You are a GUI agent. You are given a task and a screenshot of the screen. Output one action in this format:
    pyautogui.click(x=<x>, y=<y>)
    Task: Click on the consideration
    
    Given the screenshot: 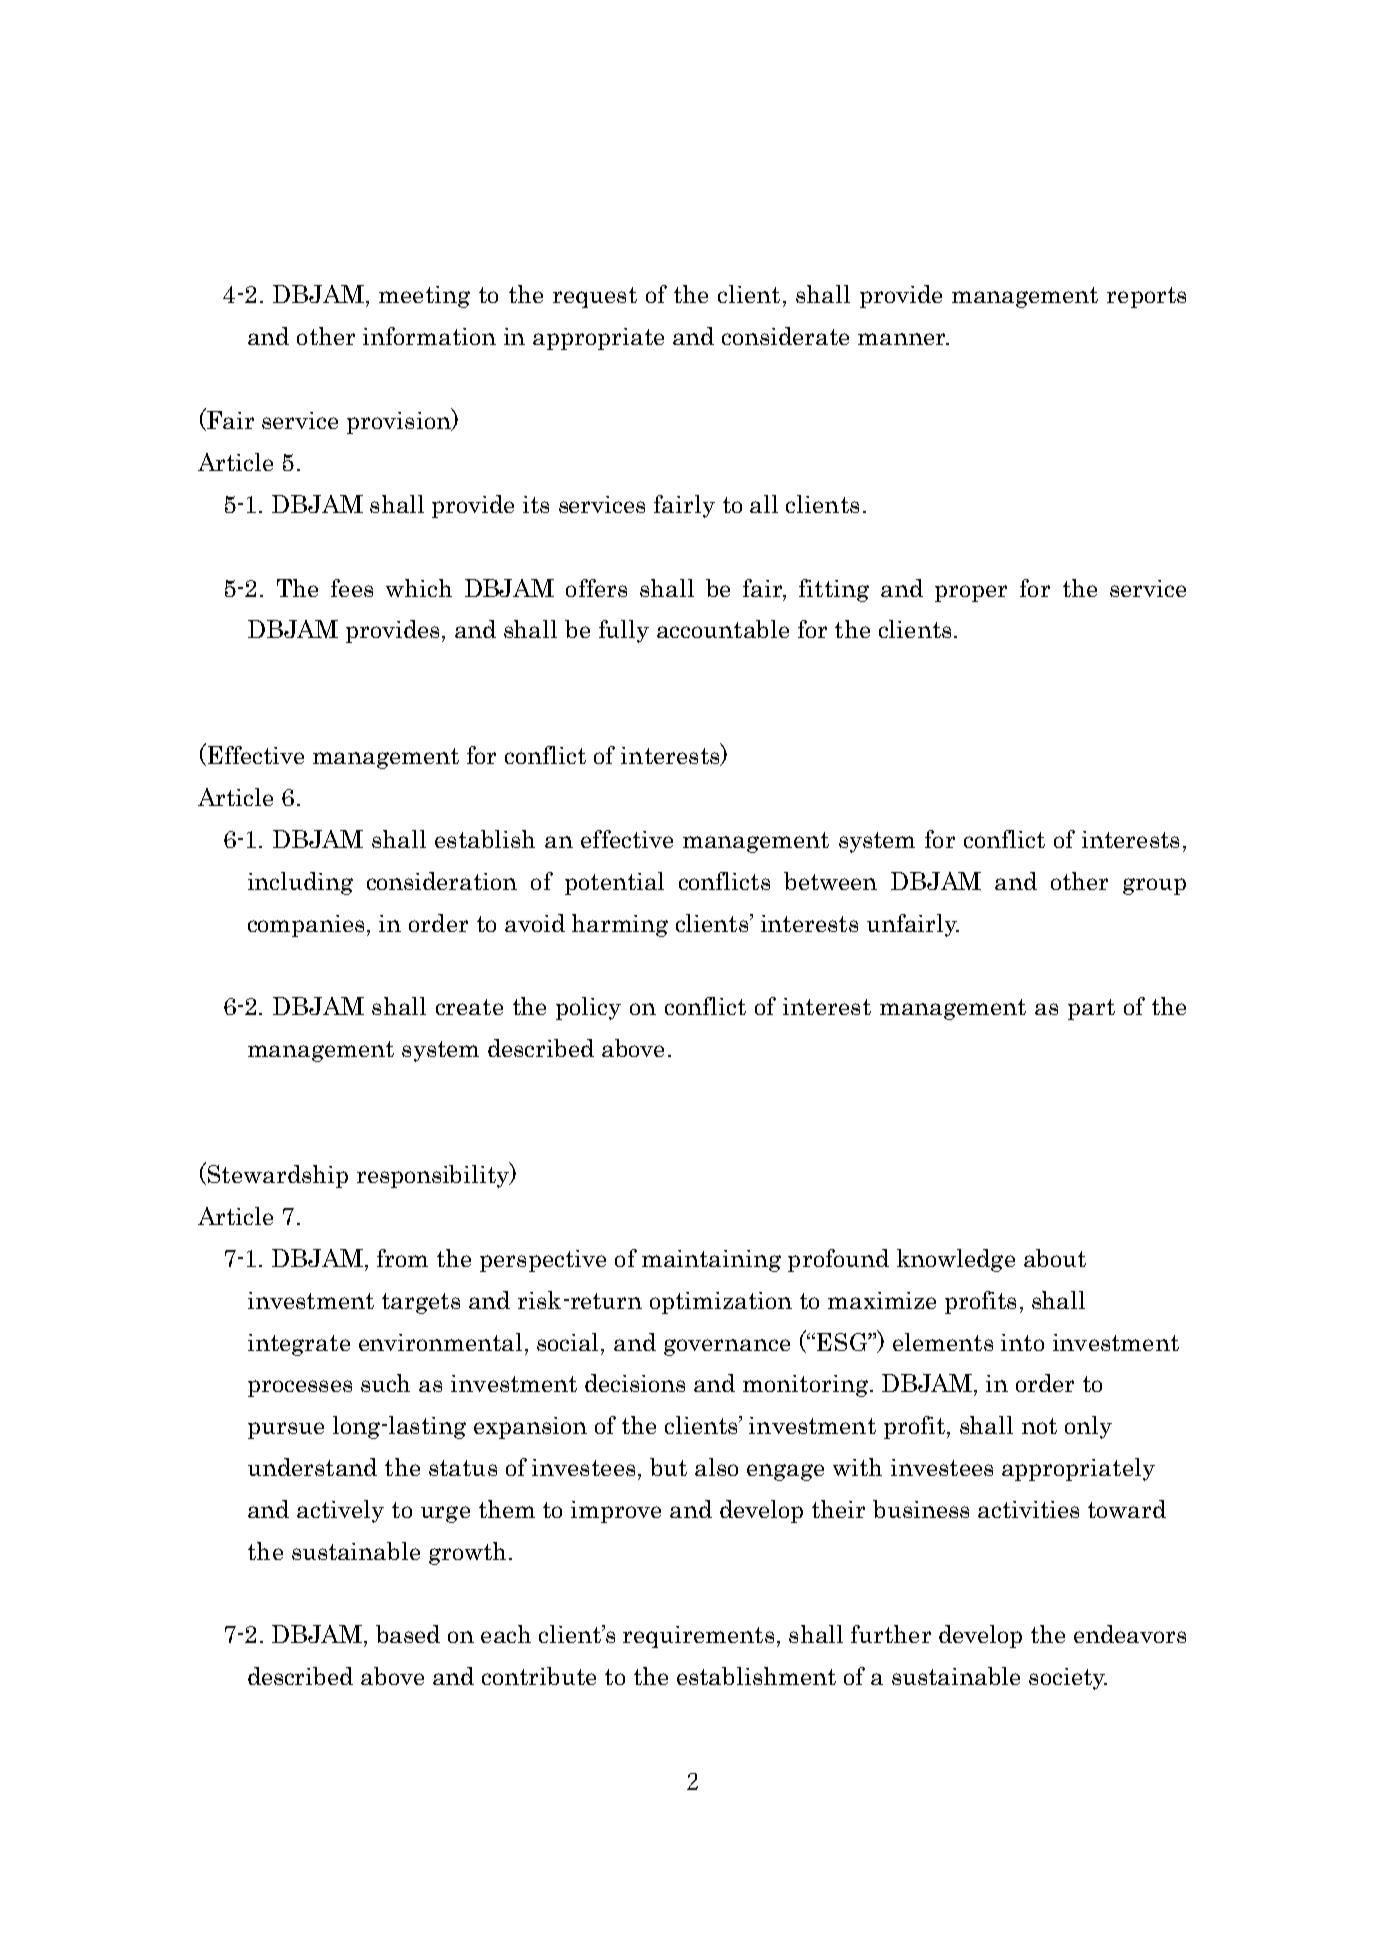 What is the action you would take?
    pyautogui.click(x=442, y=881)
